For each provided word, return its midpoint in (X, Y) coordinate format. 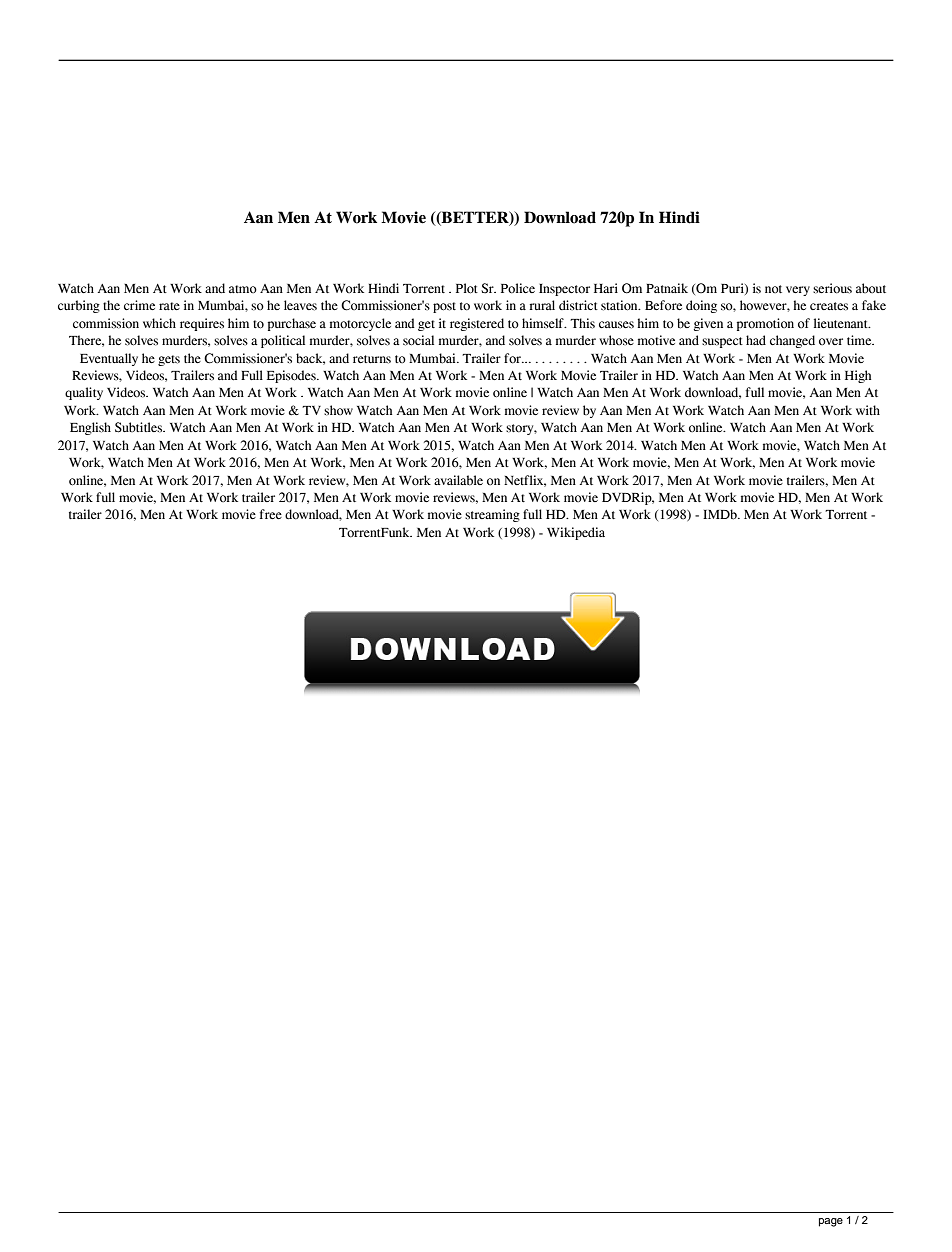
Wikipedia (576, 533)
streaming (492, 515)
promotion (765, 324)
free (271, 514)
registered (477, 324)
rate (169, 306)
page (831, 1222)
